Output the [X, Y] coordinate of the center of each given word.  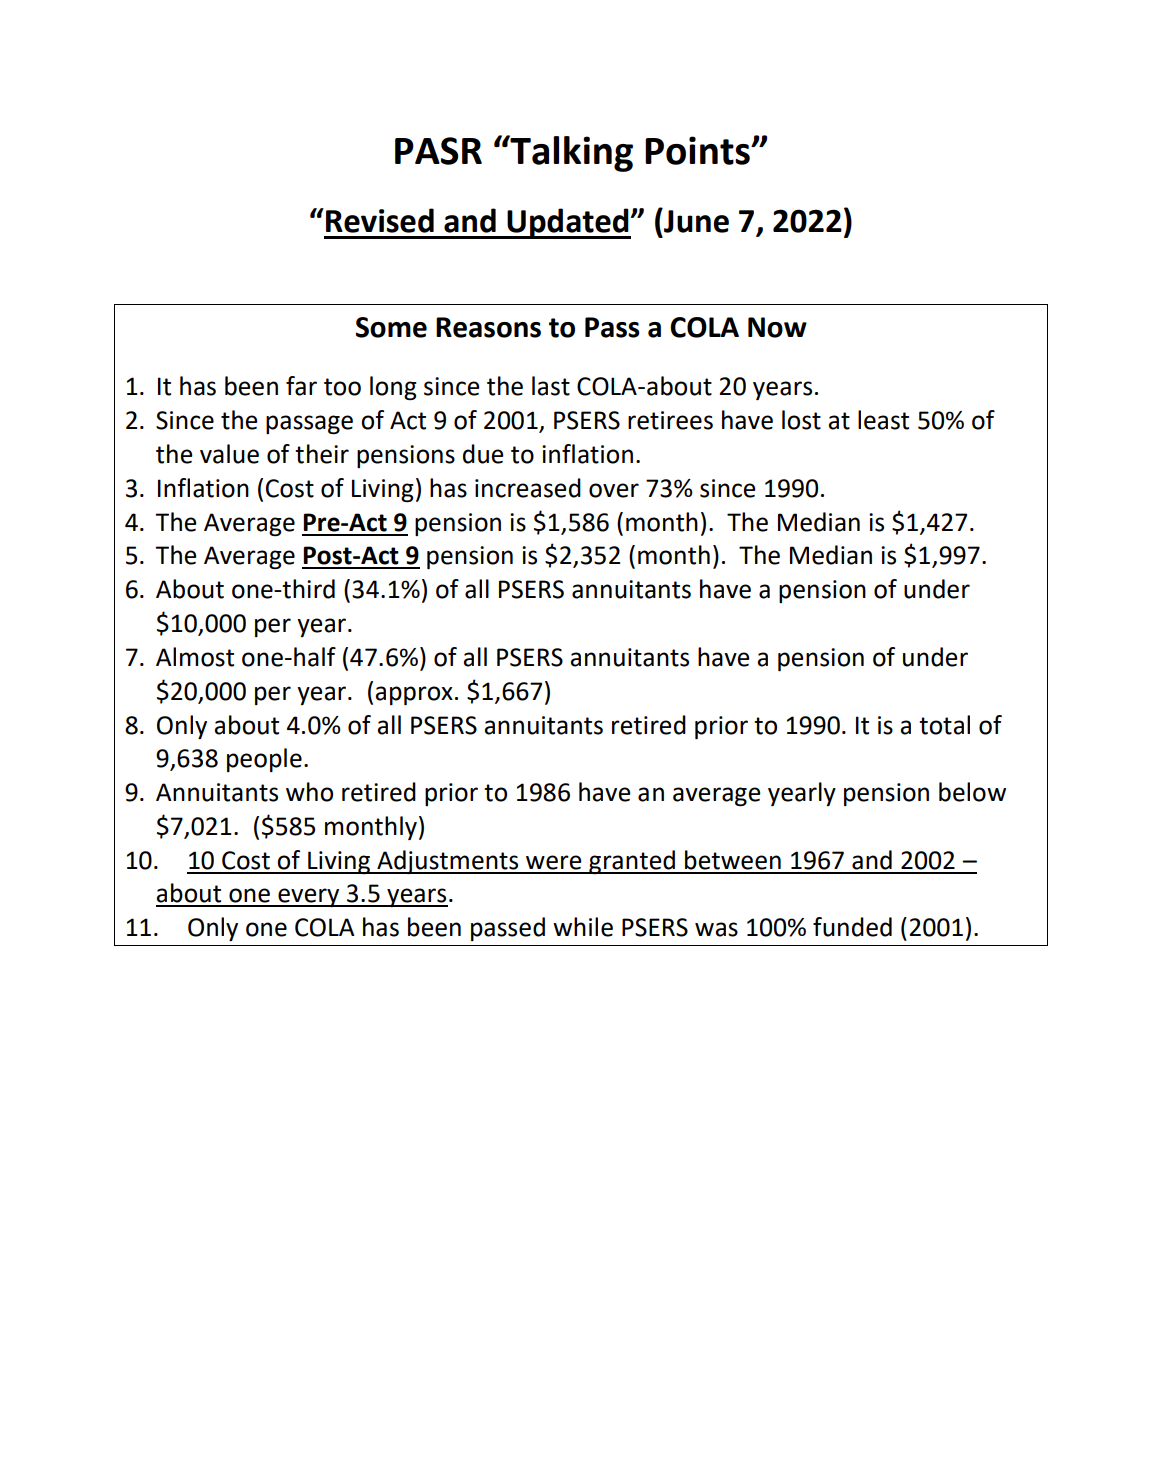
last [551, 386]
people [264, 760]
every [309, 897]
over [614, 490]
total [944, 725]
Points [698, 150]
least [883, 420]
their [322, 454]
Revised [380, 220]
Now [777, 327]
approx [414, 695]
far [301, 386]
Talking [570, 153]
